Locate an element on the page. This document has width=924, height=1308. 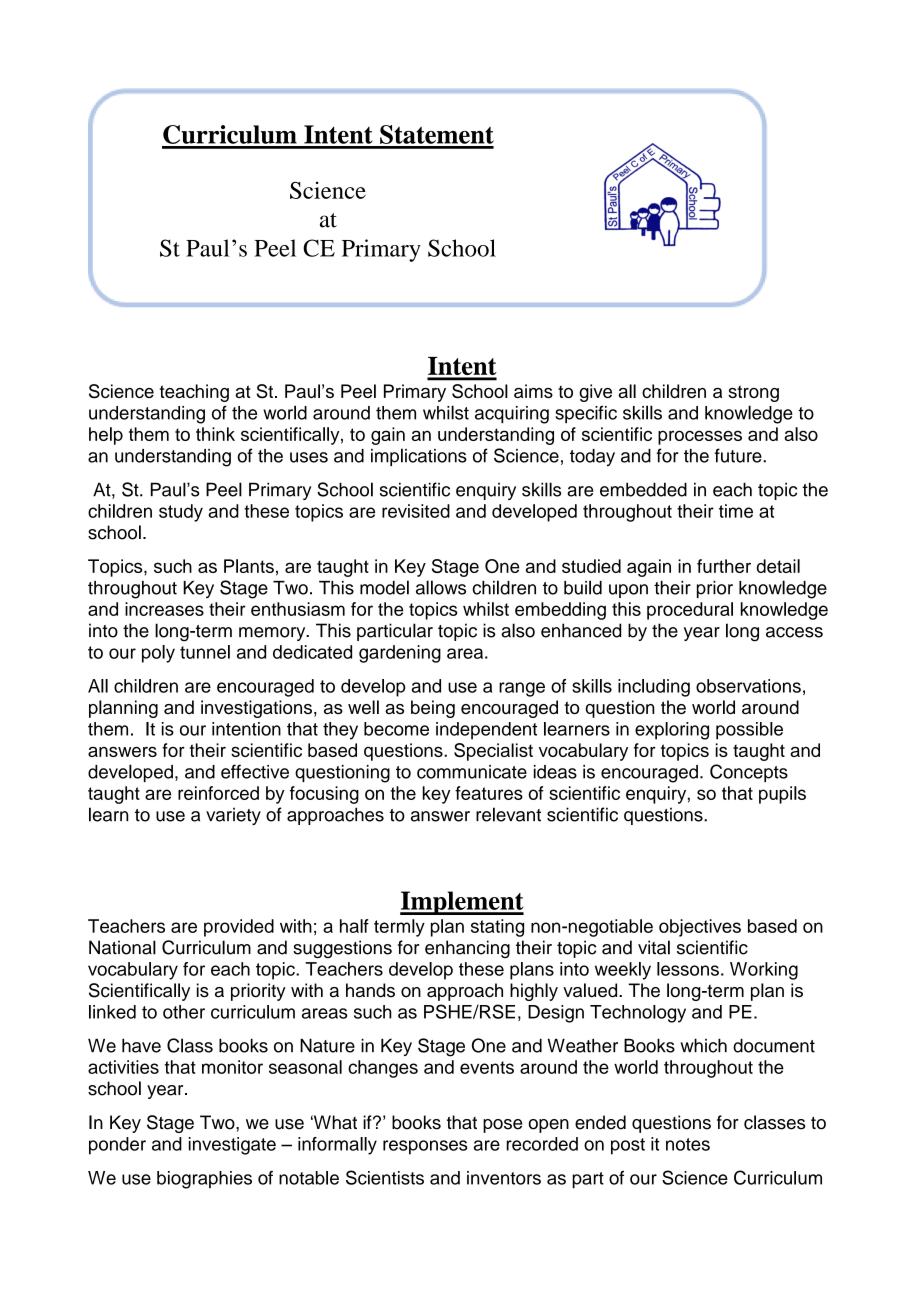
provided is located at coordinates (239, 928).
